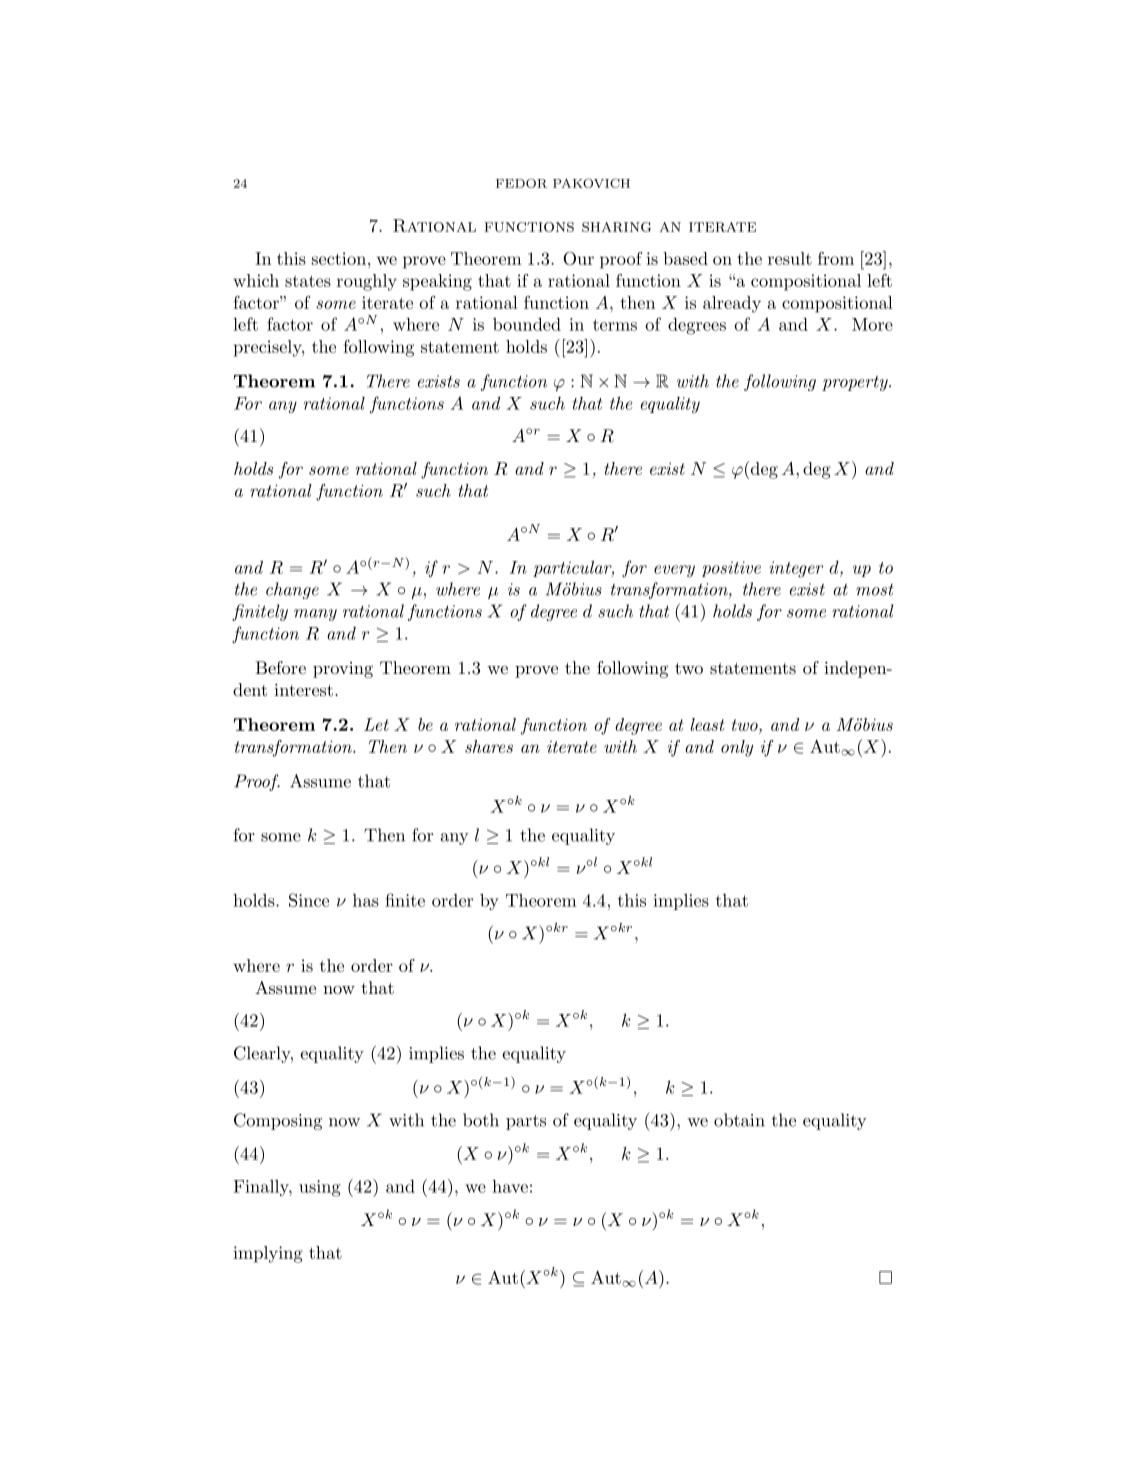 The width and height of the image is (1126, 1457). I want to click on bounded, so click(527, 324).
